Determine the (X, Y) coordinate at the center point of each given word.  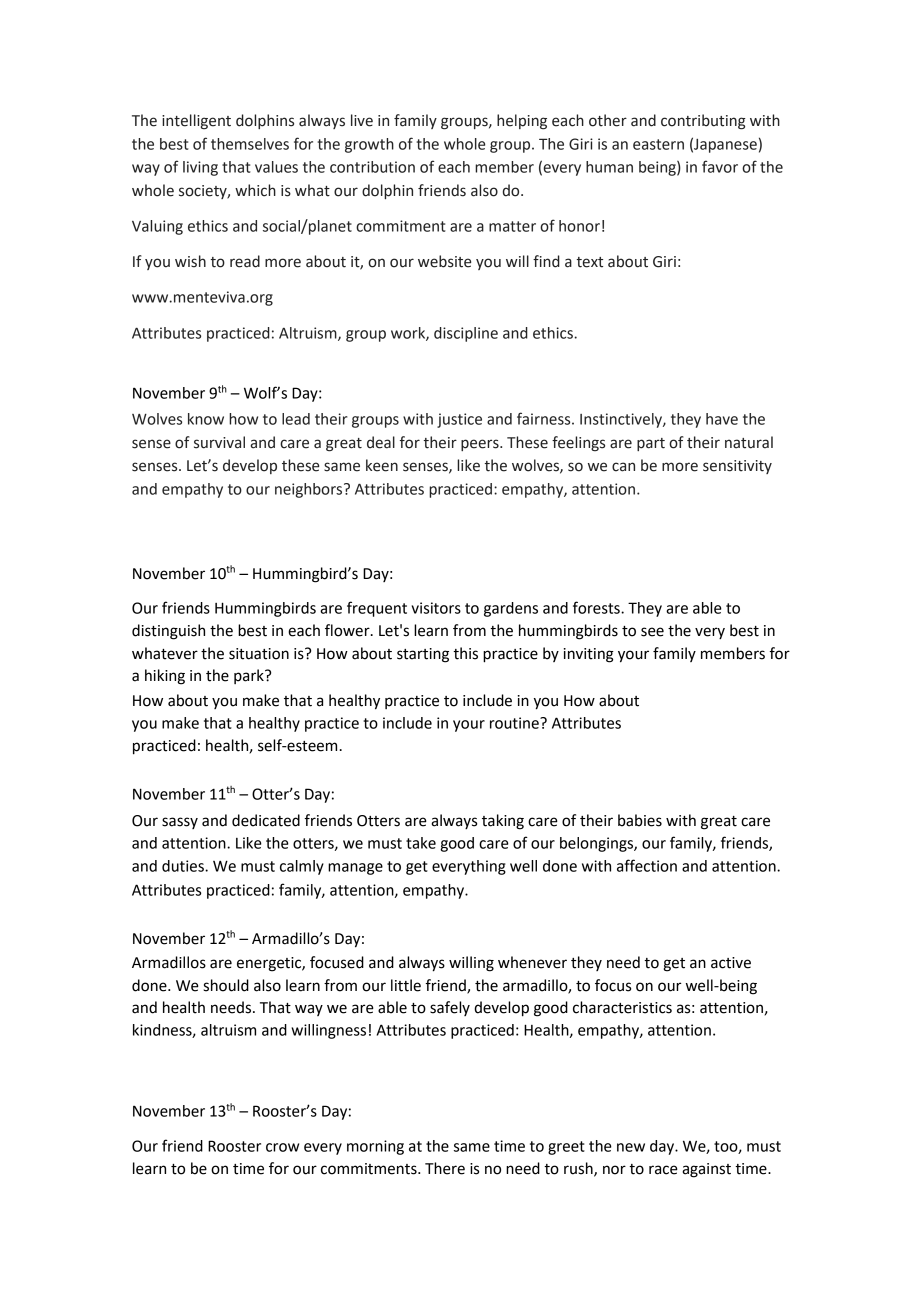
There (445, 1168)
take (421, 843)
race (663, 1170)
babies (640, 820)
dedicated (266, 820)
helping (522, 122)
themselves (250, 144)
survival (219, 442)
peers (481, 445)
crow (282, 1147)
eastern (658, 144)
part (651, 444)
